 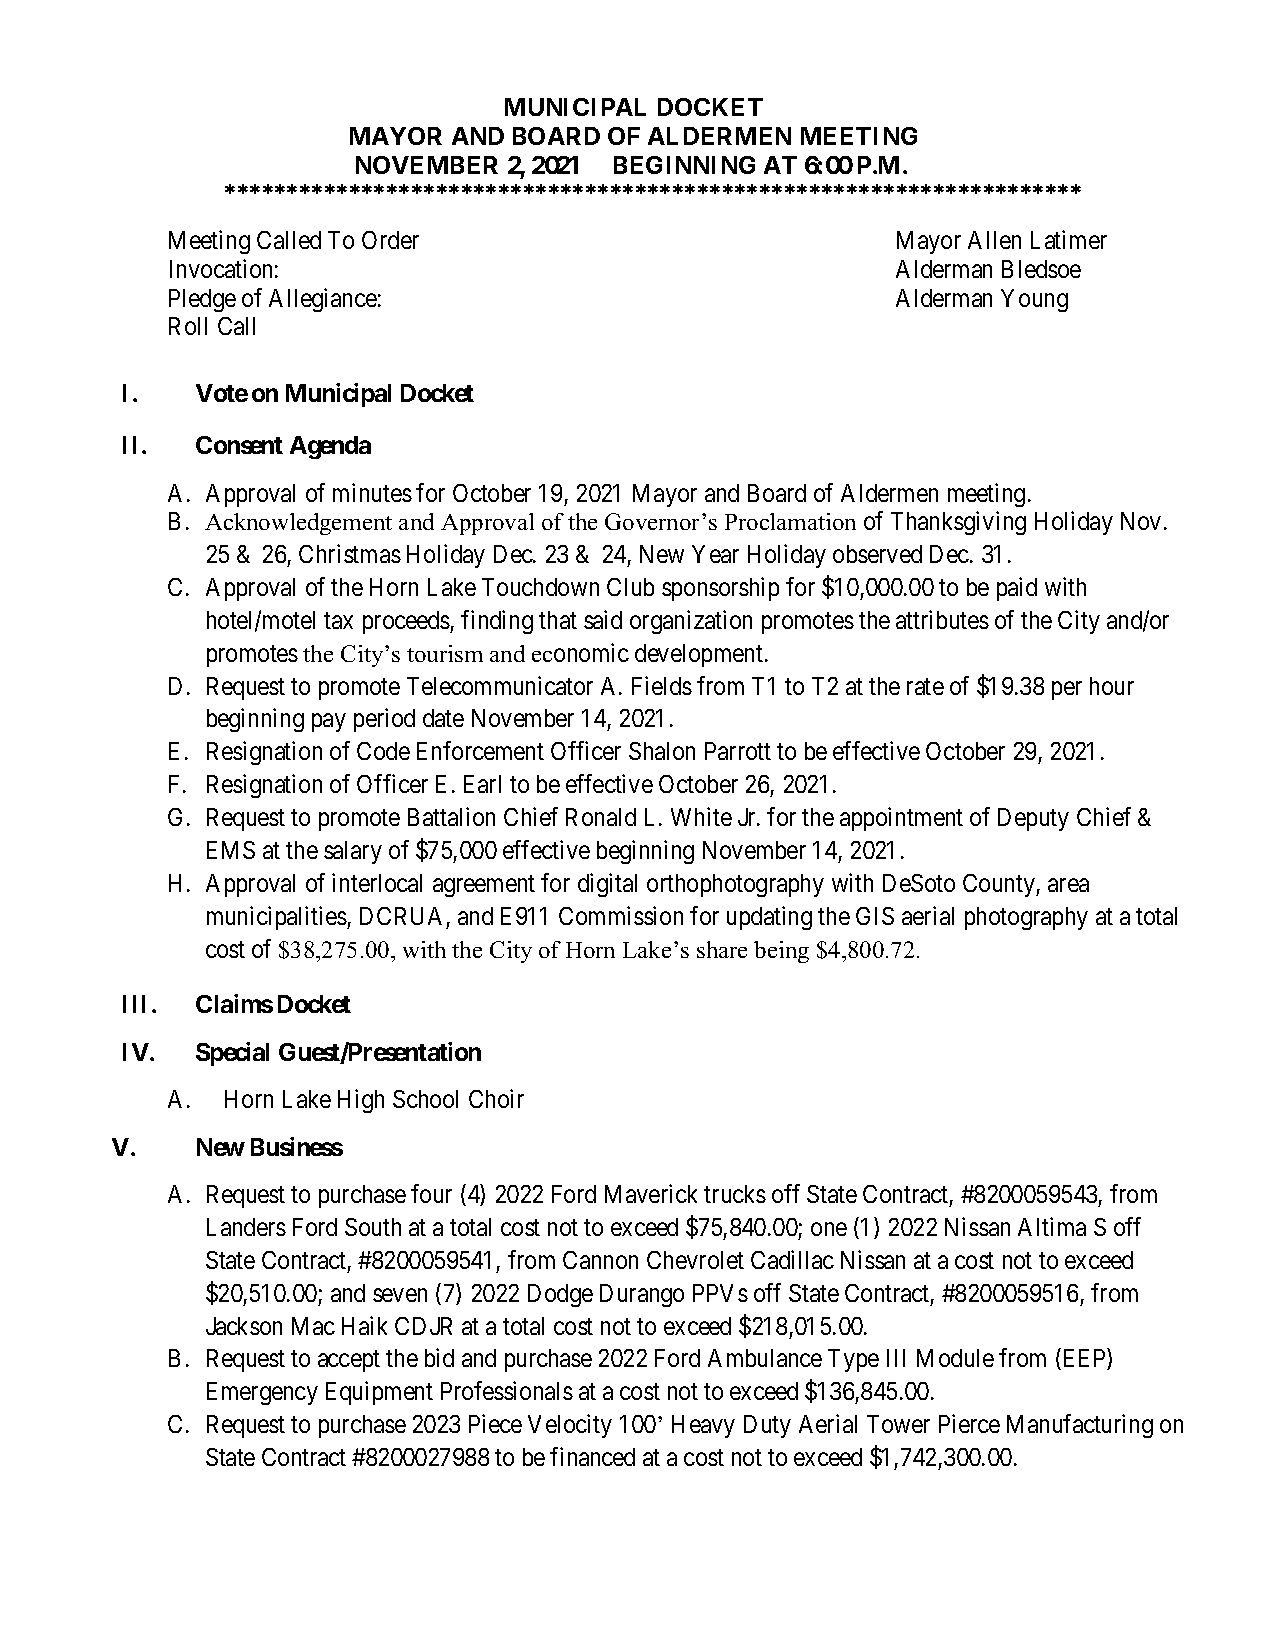 What do you see at coordinates (1041, 269) in the document?
I see `Bledsoe` at bounding box center [1041, 269].
